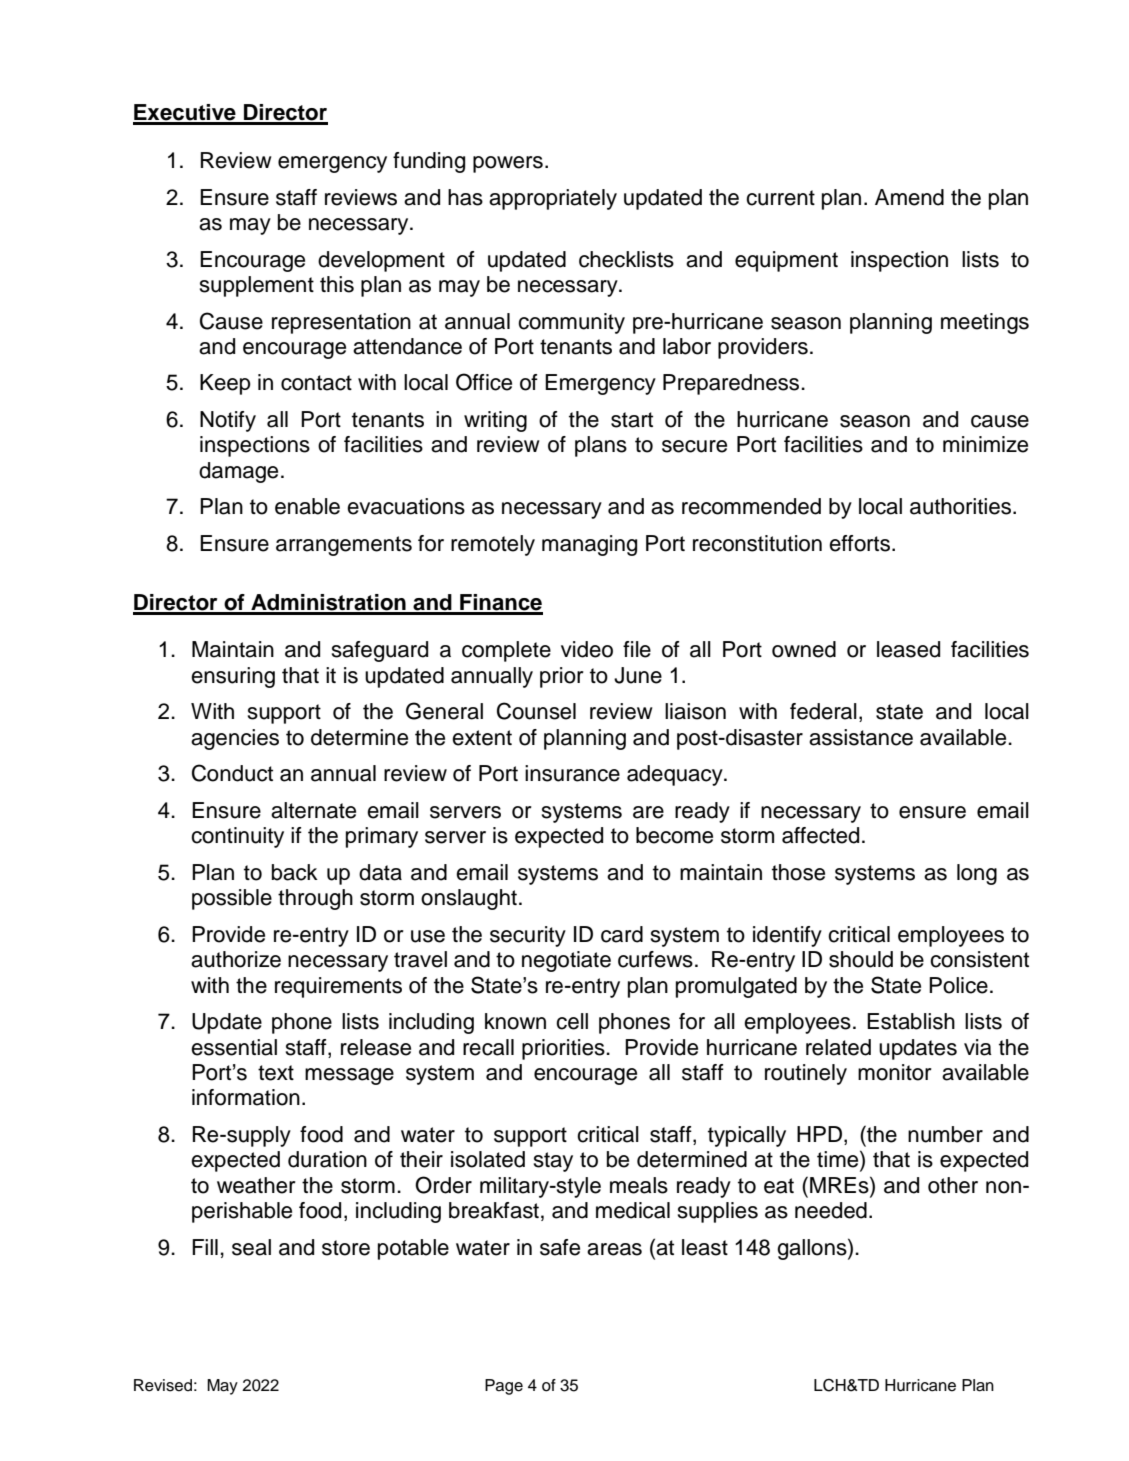  What do you see at coordinates (861, 959) in the screenshot?
I see `should` at bounding box center [861, 959].
